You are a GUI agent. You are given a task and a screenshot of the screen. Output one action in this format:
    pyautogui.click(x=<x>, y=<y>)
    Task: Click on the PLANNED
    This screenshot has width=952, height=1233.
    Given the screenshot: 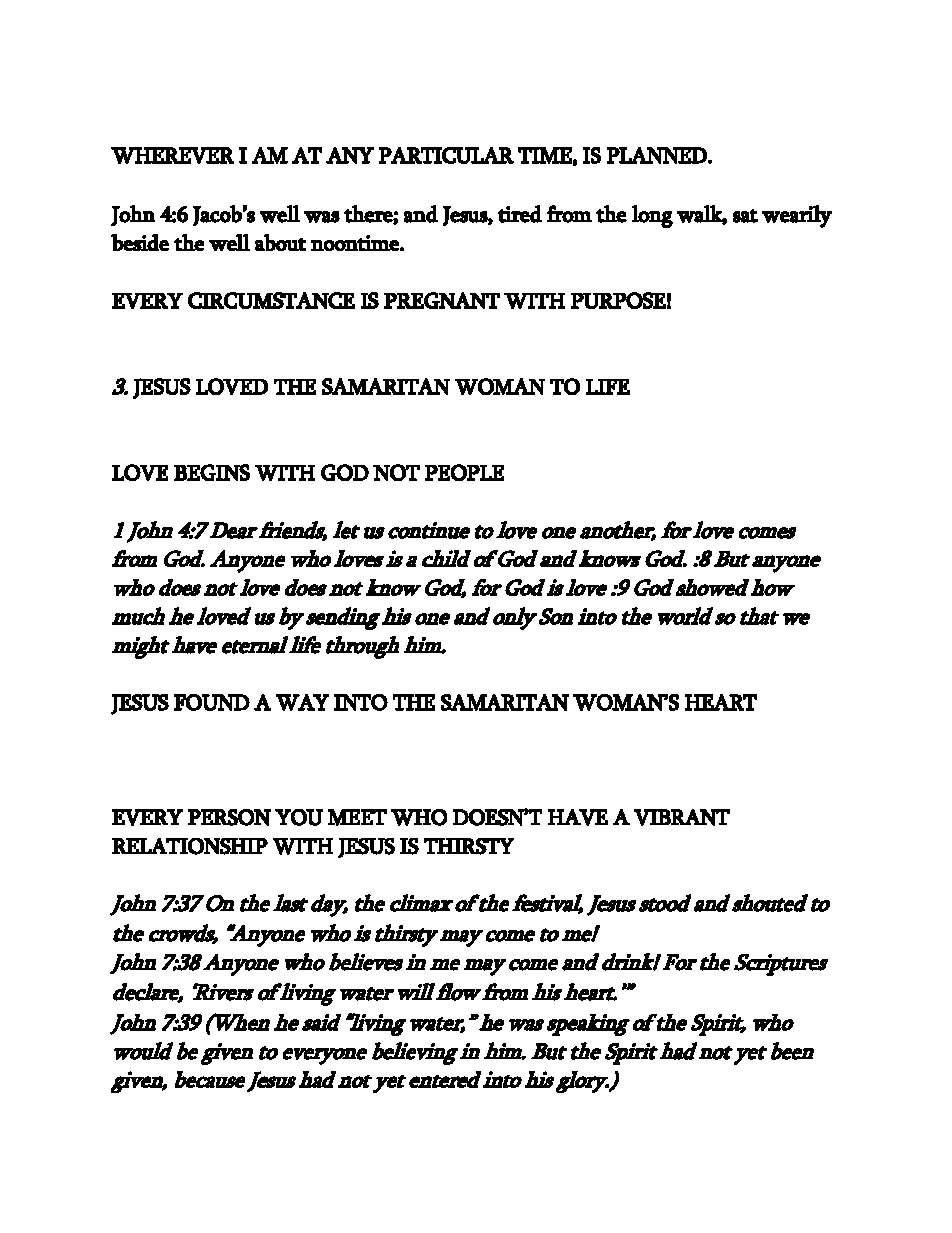 What is the action you would take?
    pyautogui.click(x=658, y=155)
